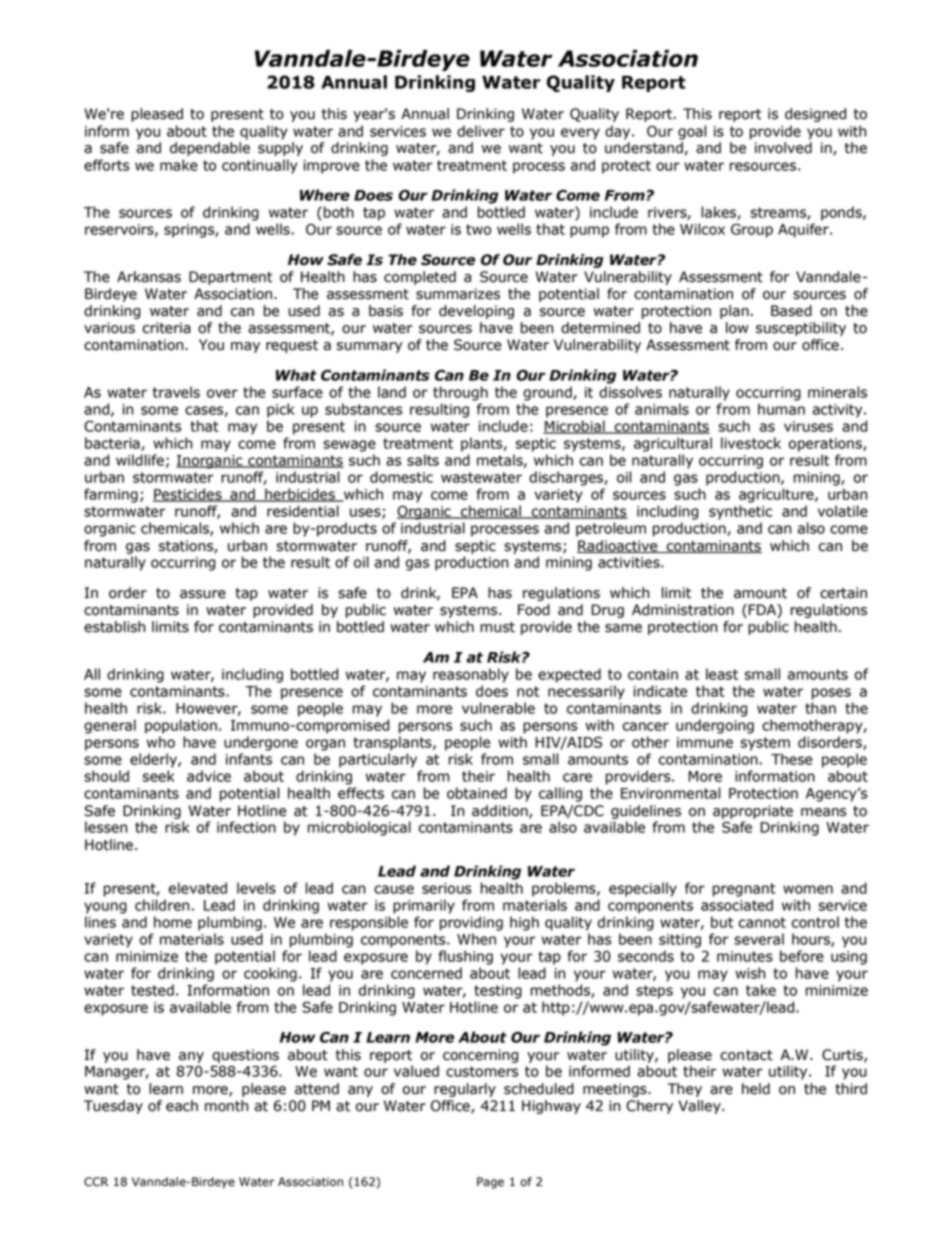 Image resolution: width=952 pixels, height=1233 pixels. I want to click on appropriate, so click(753, 812).
